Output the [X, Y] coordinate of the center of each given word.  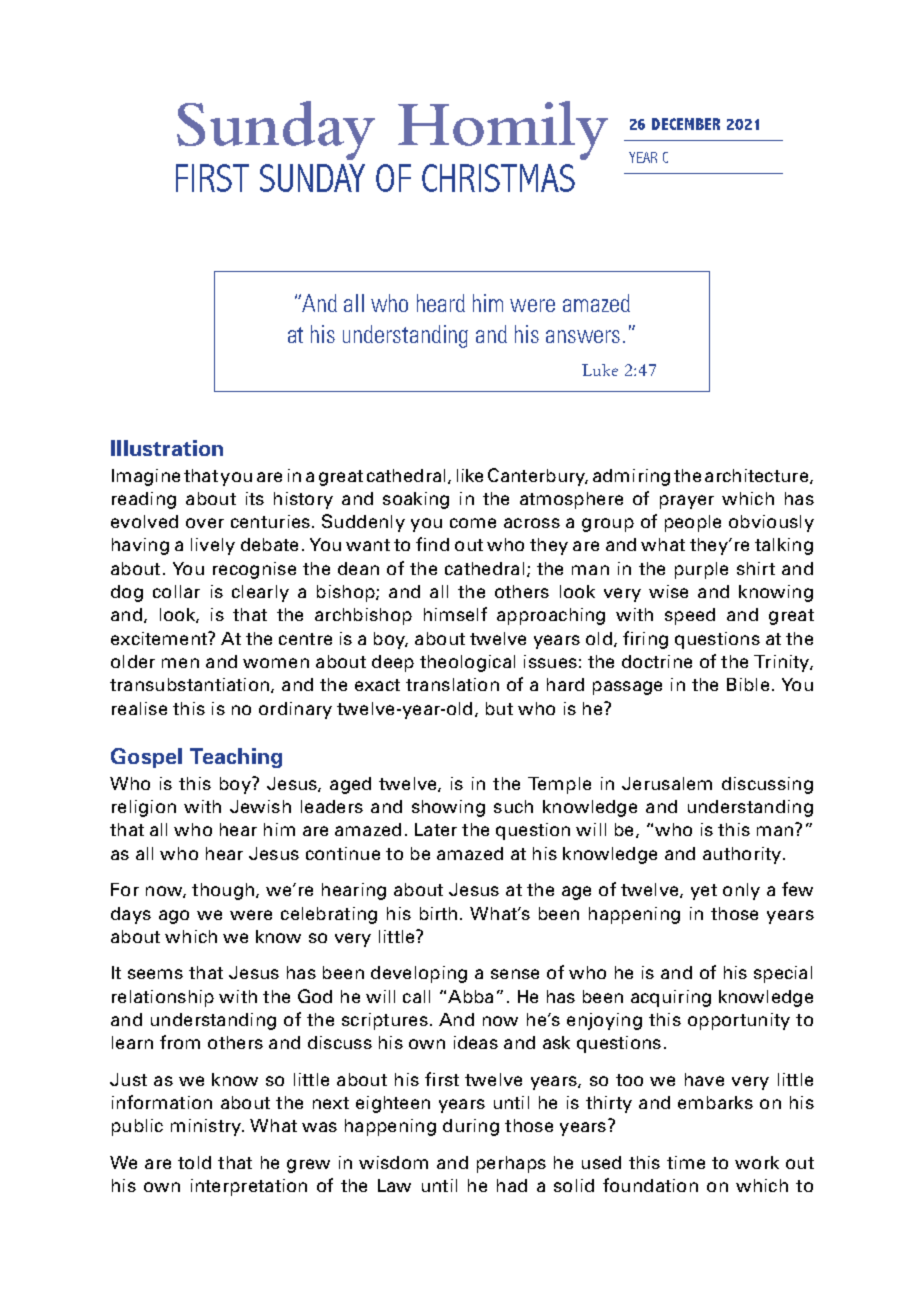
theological [467, 663]
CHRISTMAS [498, 178]
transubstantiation [189, 684]
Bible [748, 684]
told [194, 1162]
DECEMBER [686, 124]
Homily [503, 130]
